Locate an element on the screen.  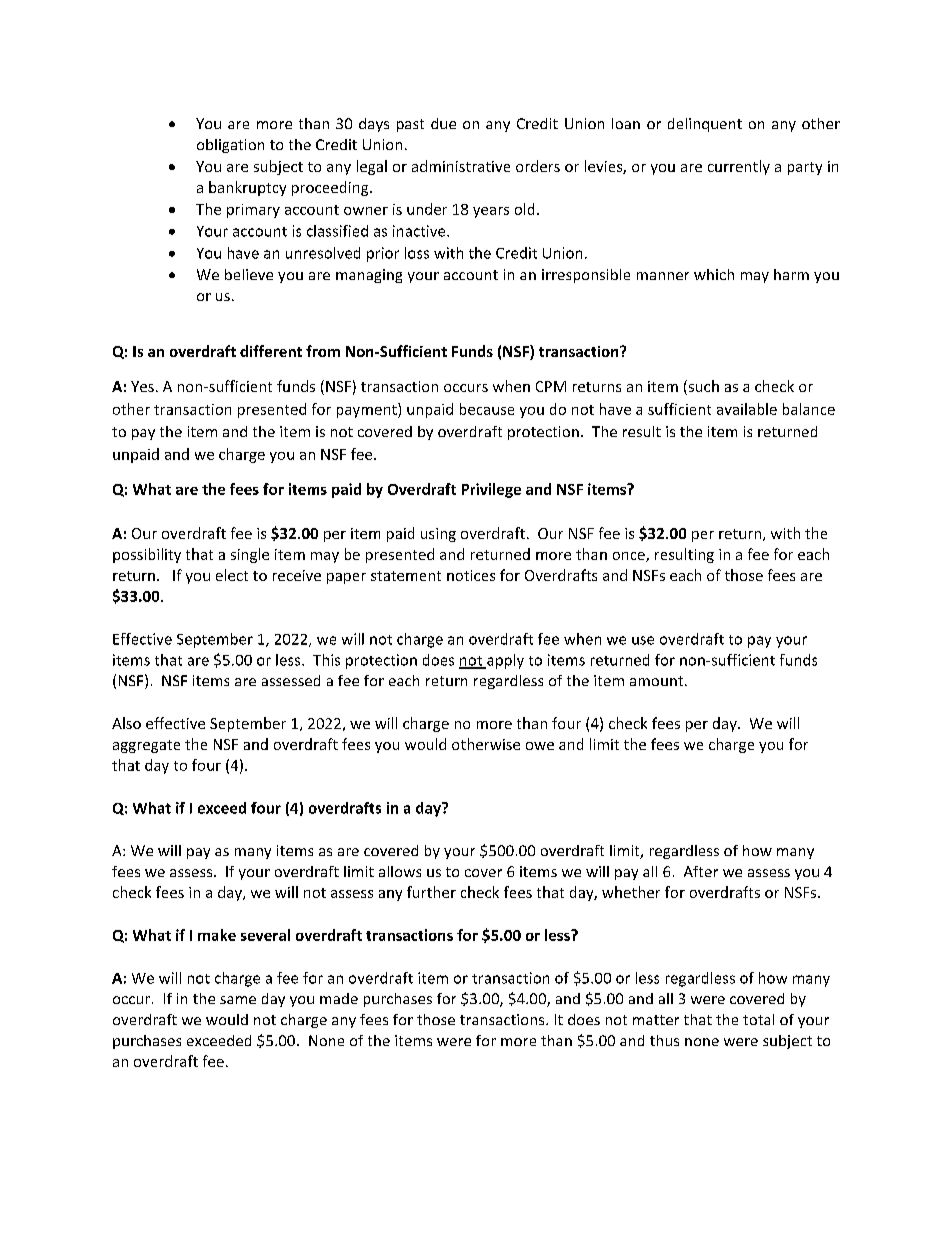
owe is located at coordinates (540, 746).
